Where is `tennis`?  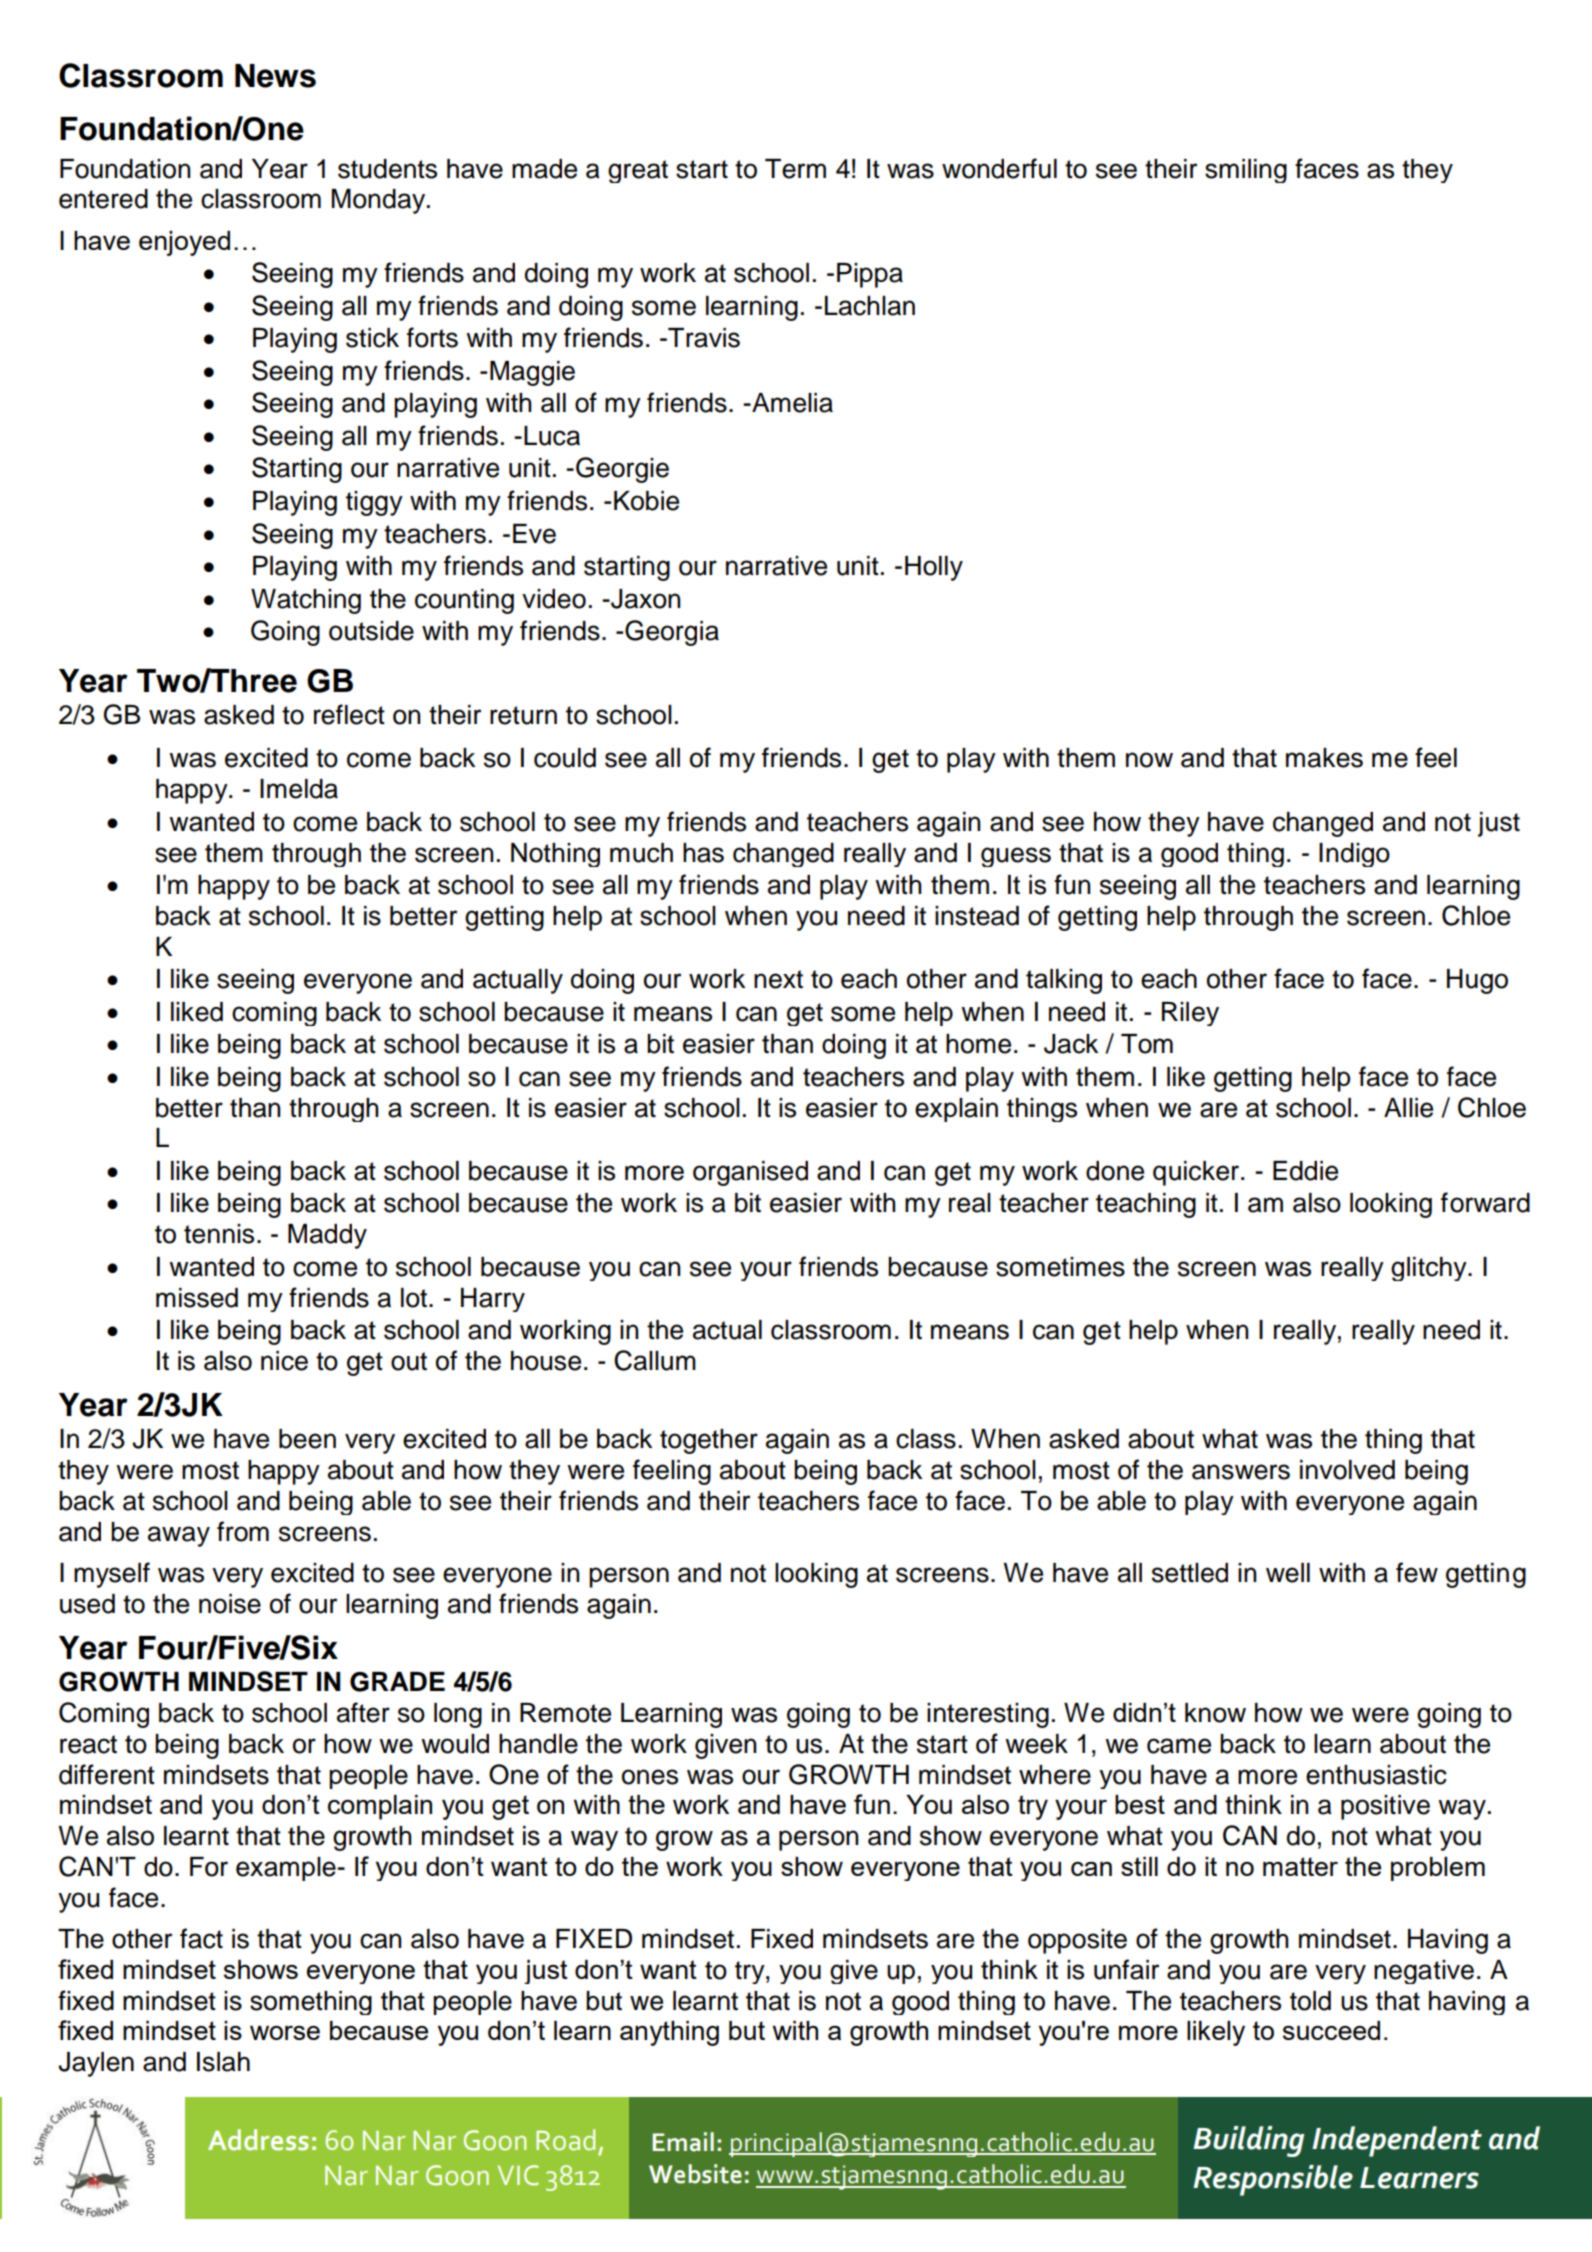
tennis is located at coordinates (219, 1234).
